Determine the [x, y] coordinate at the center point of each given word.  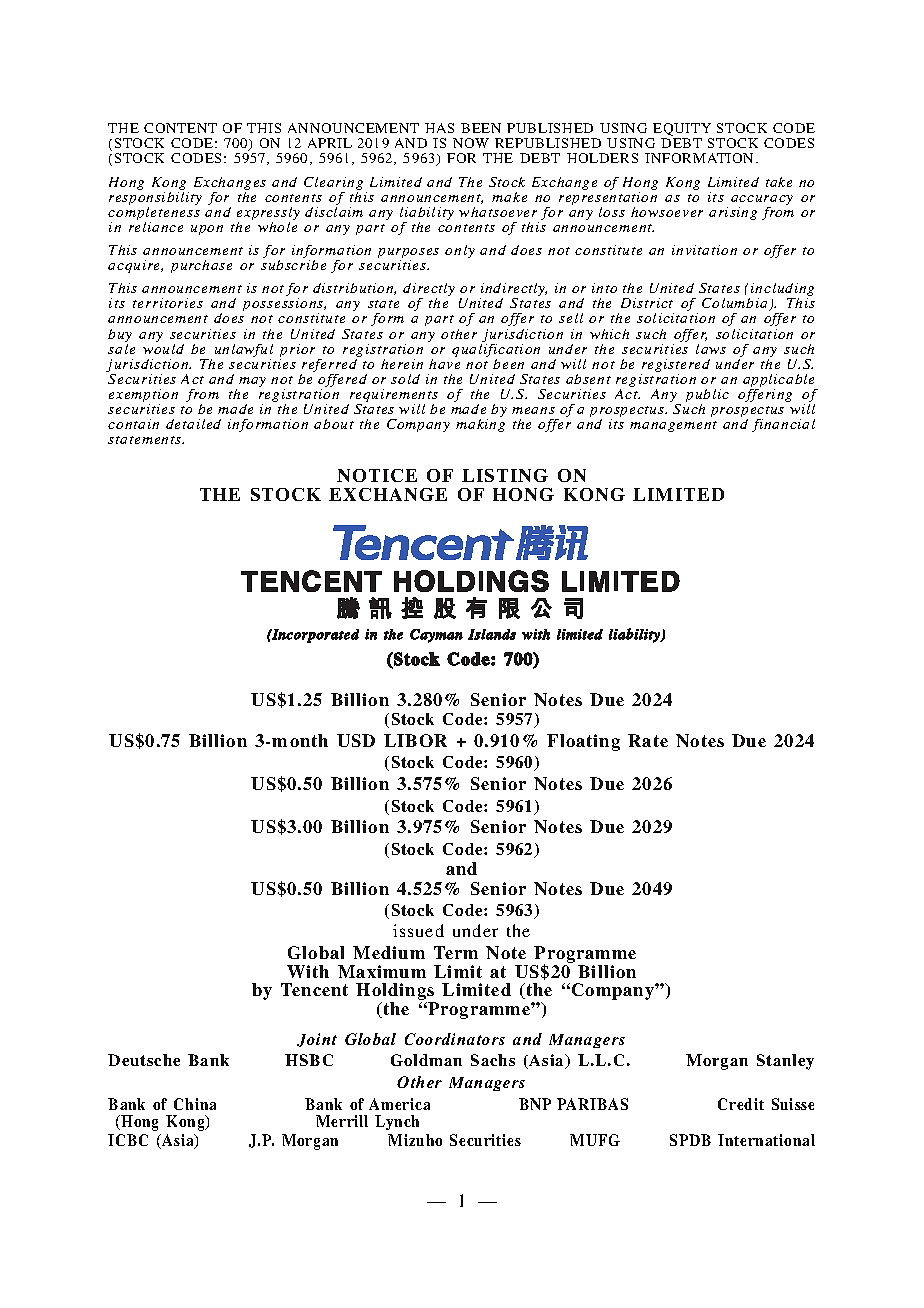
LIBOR [415, 740]
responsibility [155, 200]
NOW [471, 143]
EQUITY [682, 131]
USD [356, 740]
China [195, 1104]
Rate [648, 740]
